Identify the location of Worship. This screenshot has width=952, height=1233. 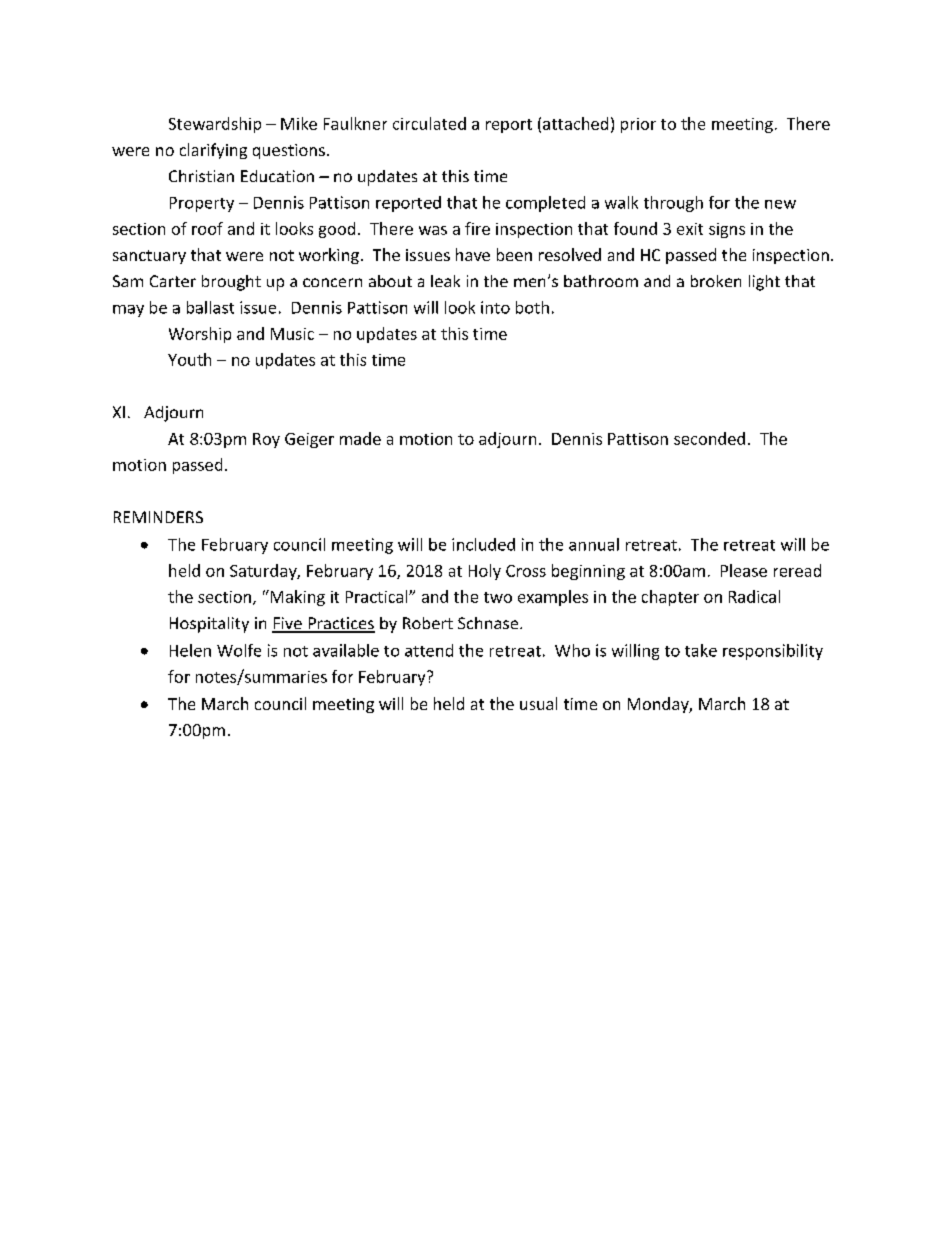
(200, 335).
